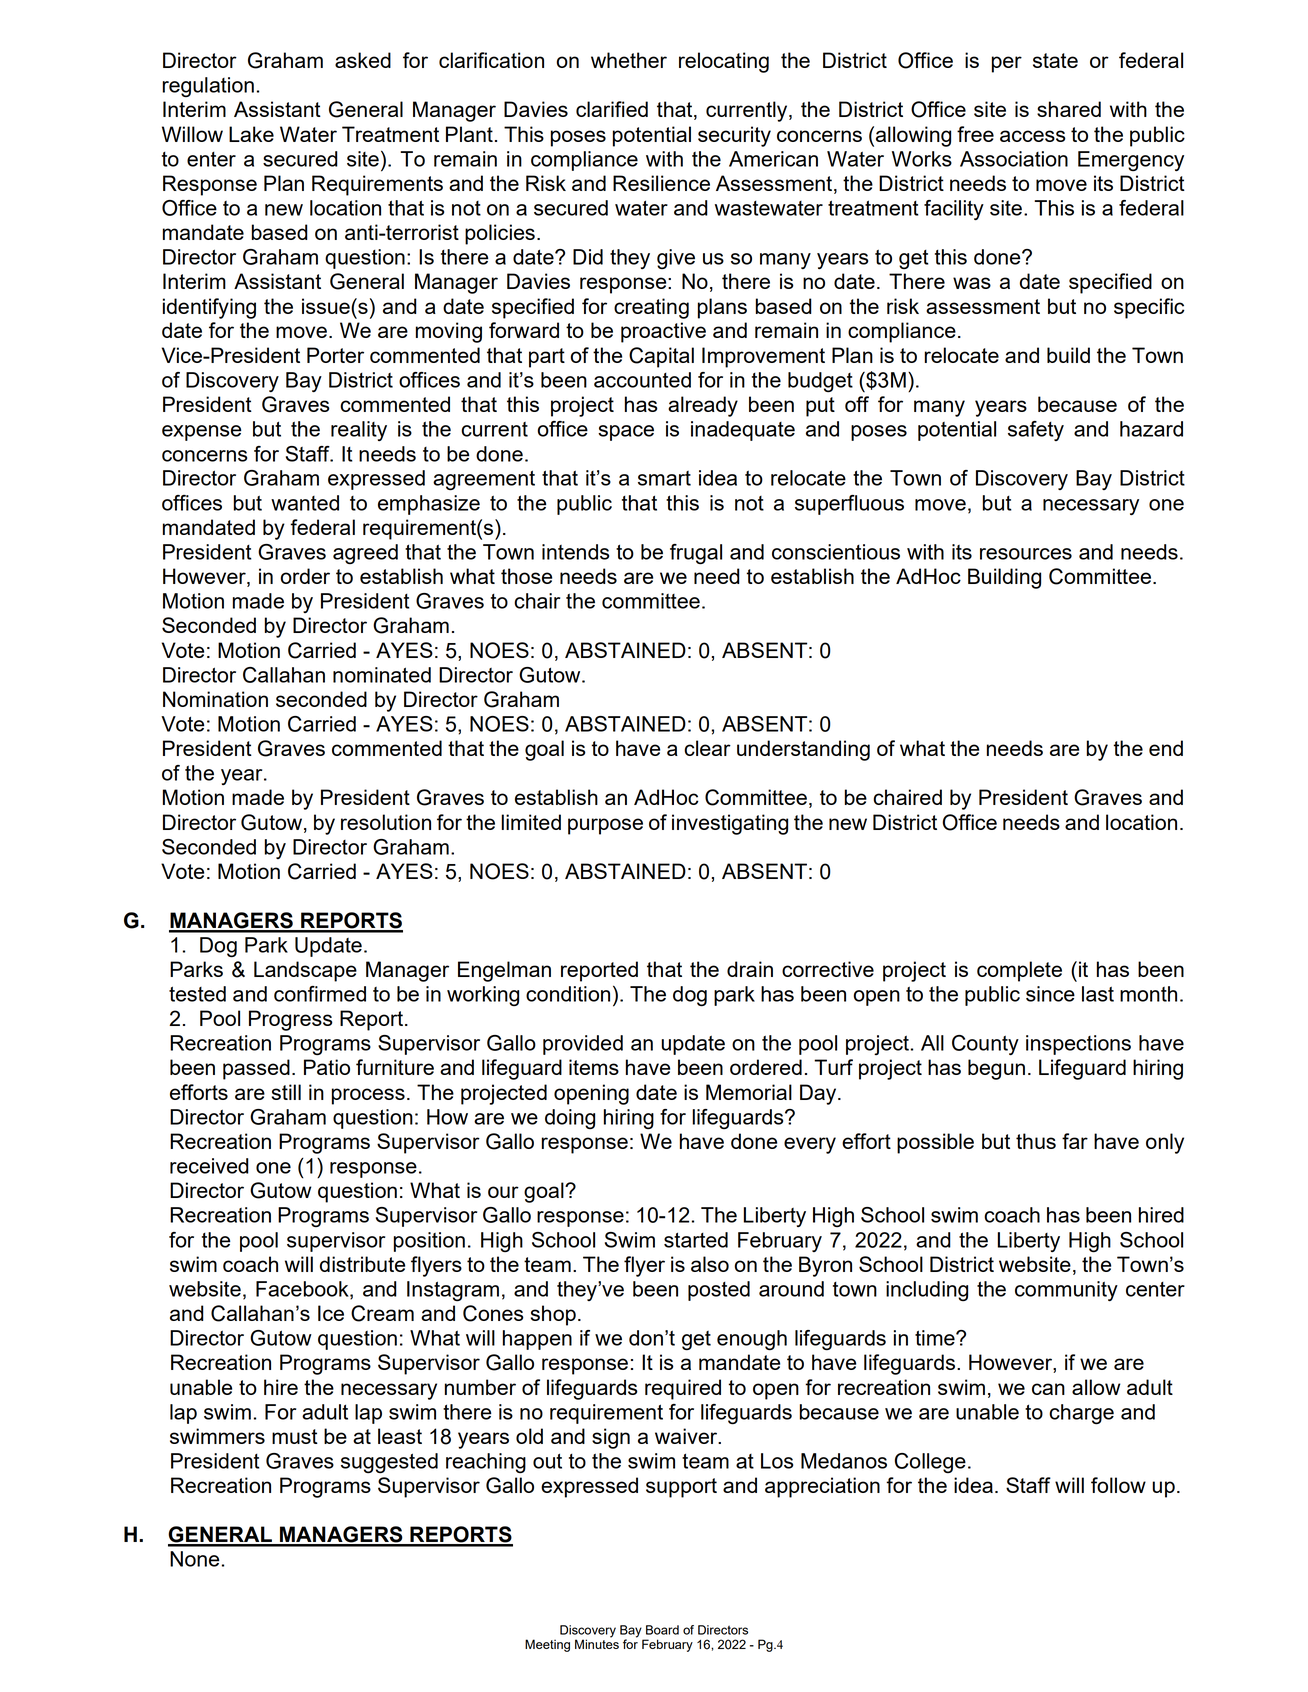 Image resolution: width=1308 pixels, height=1692 pixels. What do you see at coordinates (662, 1630) in the screenshot?
I see `Board` at bounding box center [662, 1630].
